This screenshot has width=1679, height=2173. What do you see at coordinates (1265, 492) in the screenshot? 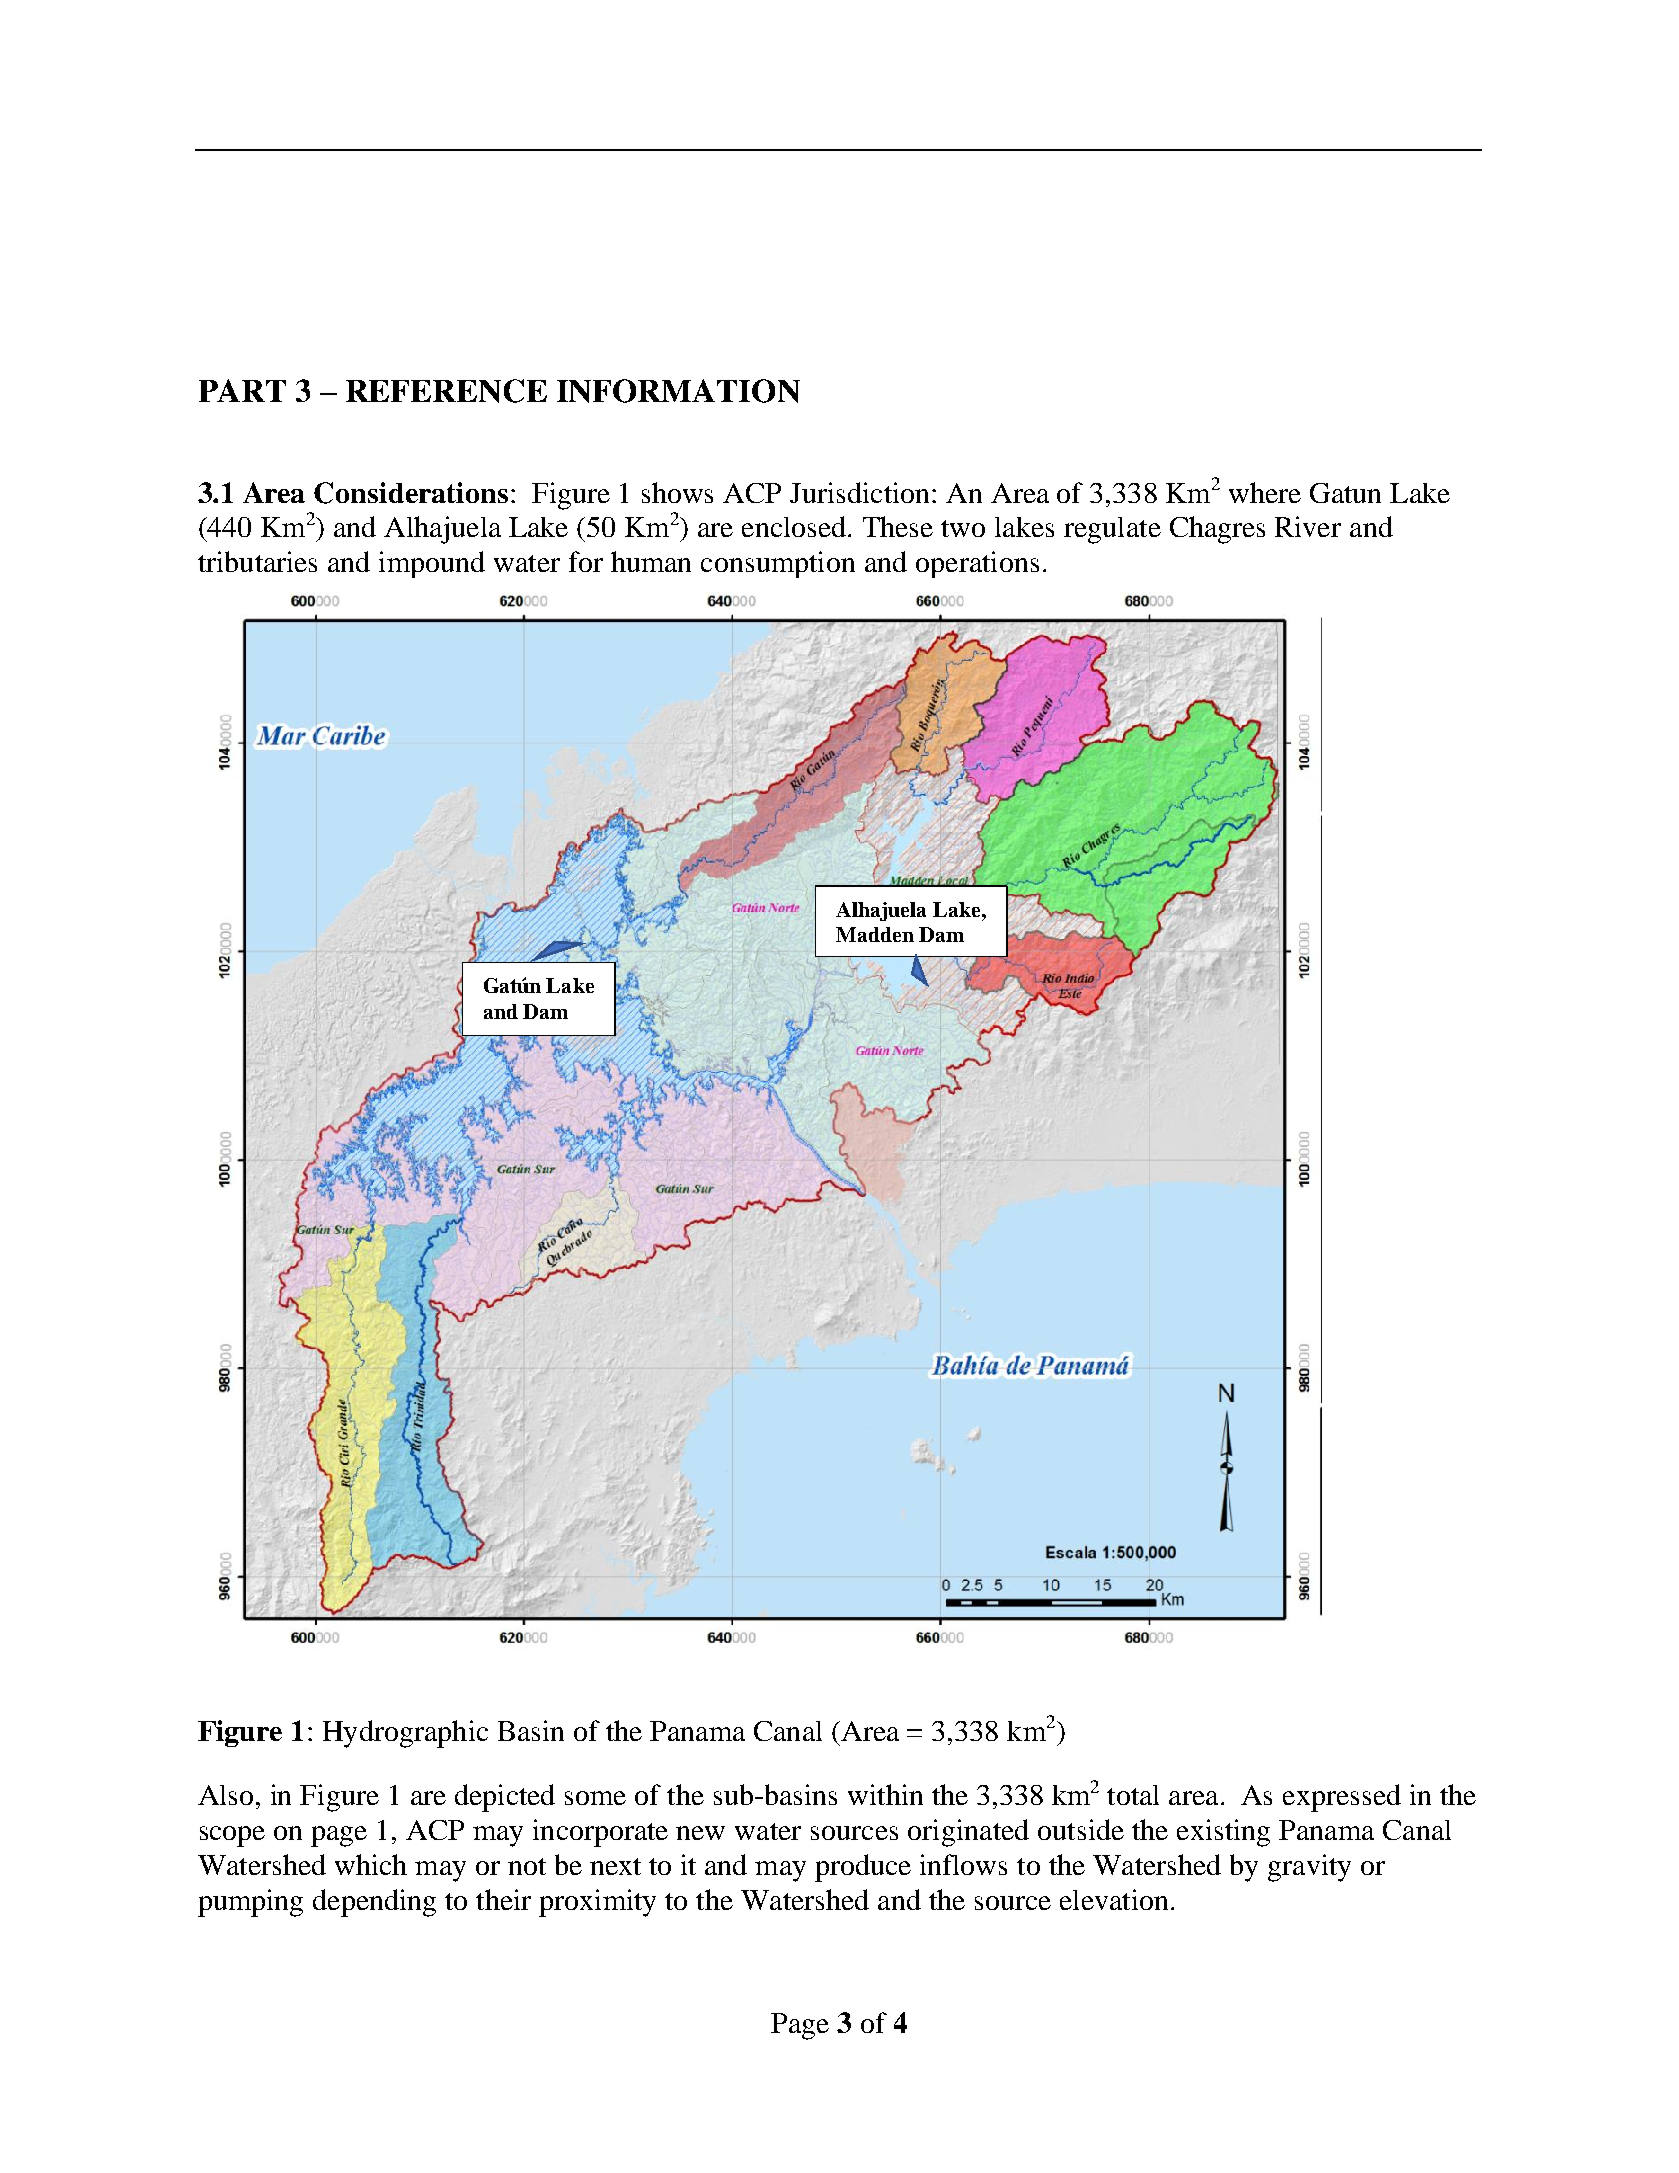
I see `where` at bounding box center [1265, 492].
